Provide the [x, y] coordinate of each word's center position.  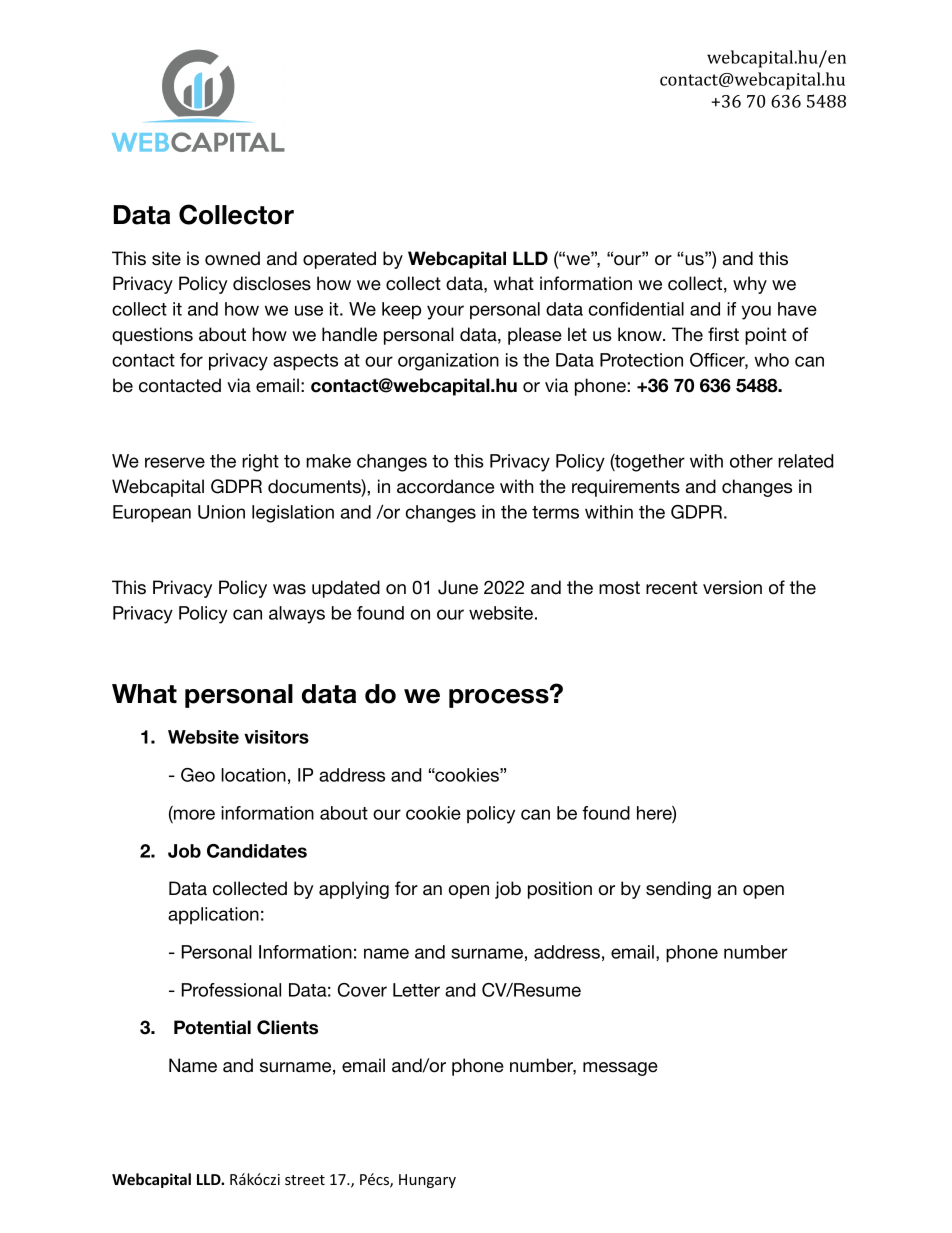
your [445, 312]
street [305, 1180]
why [750, 285]
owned [232, 258]
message [620, 1069]
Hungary [427, 1181]
